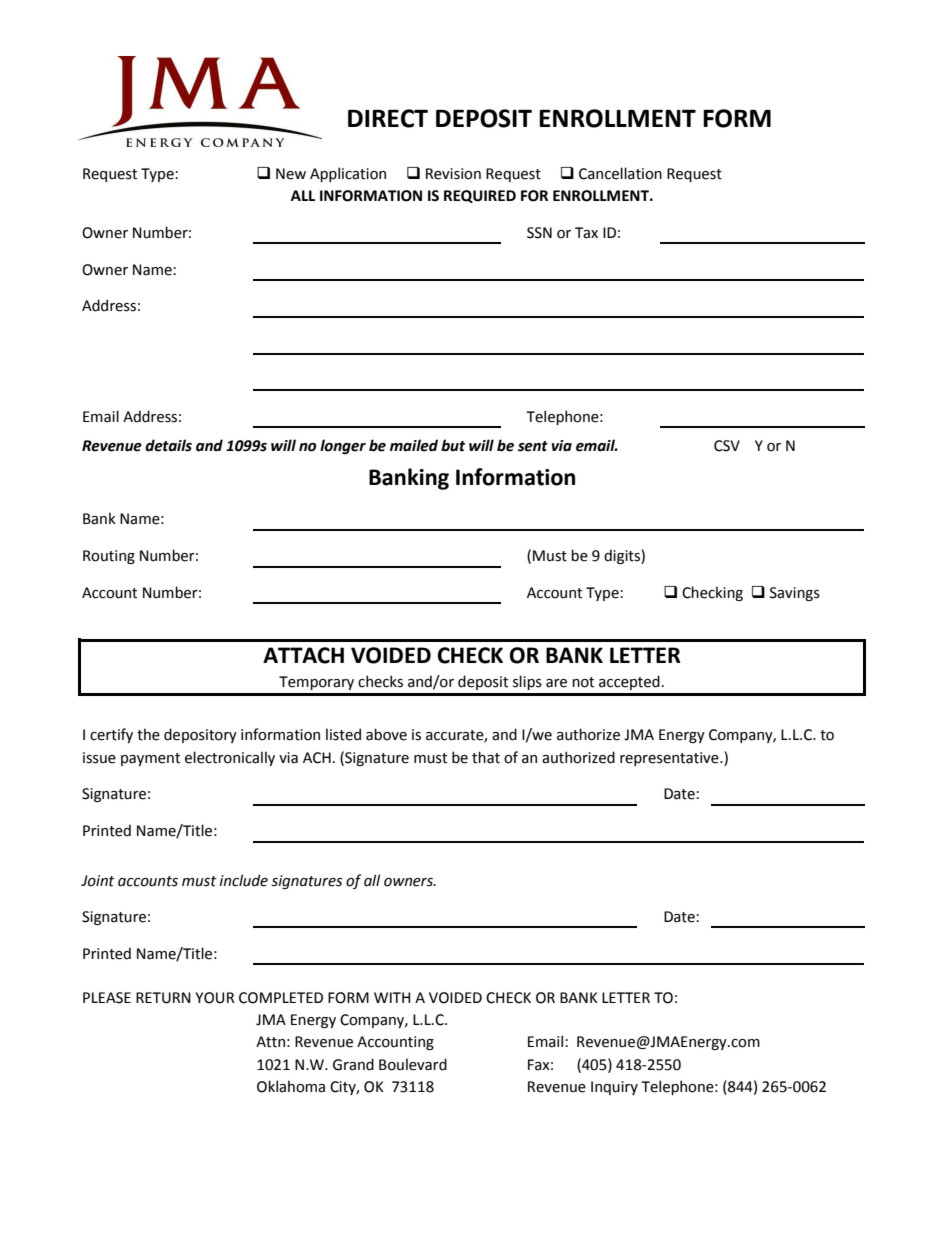 The width and height of the document is (952, 1233). Describe the element at coordinates (727, 446) in the document. I see `CSV` at that location.
